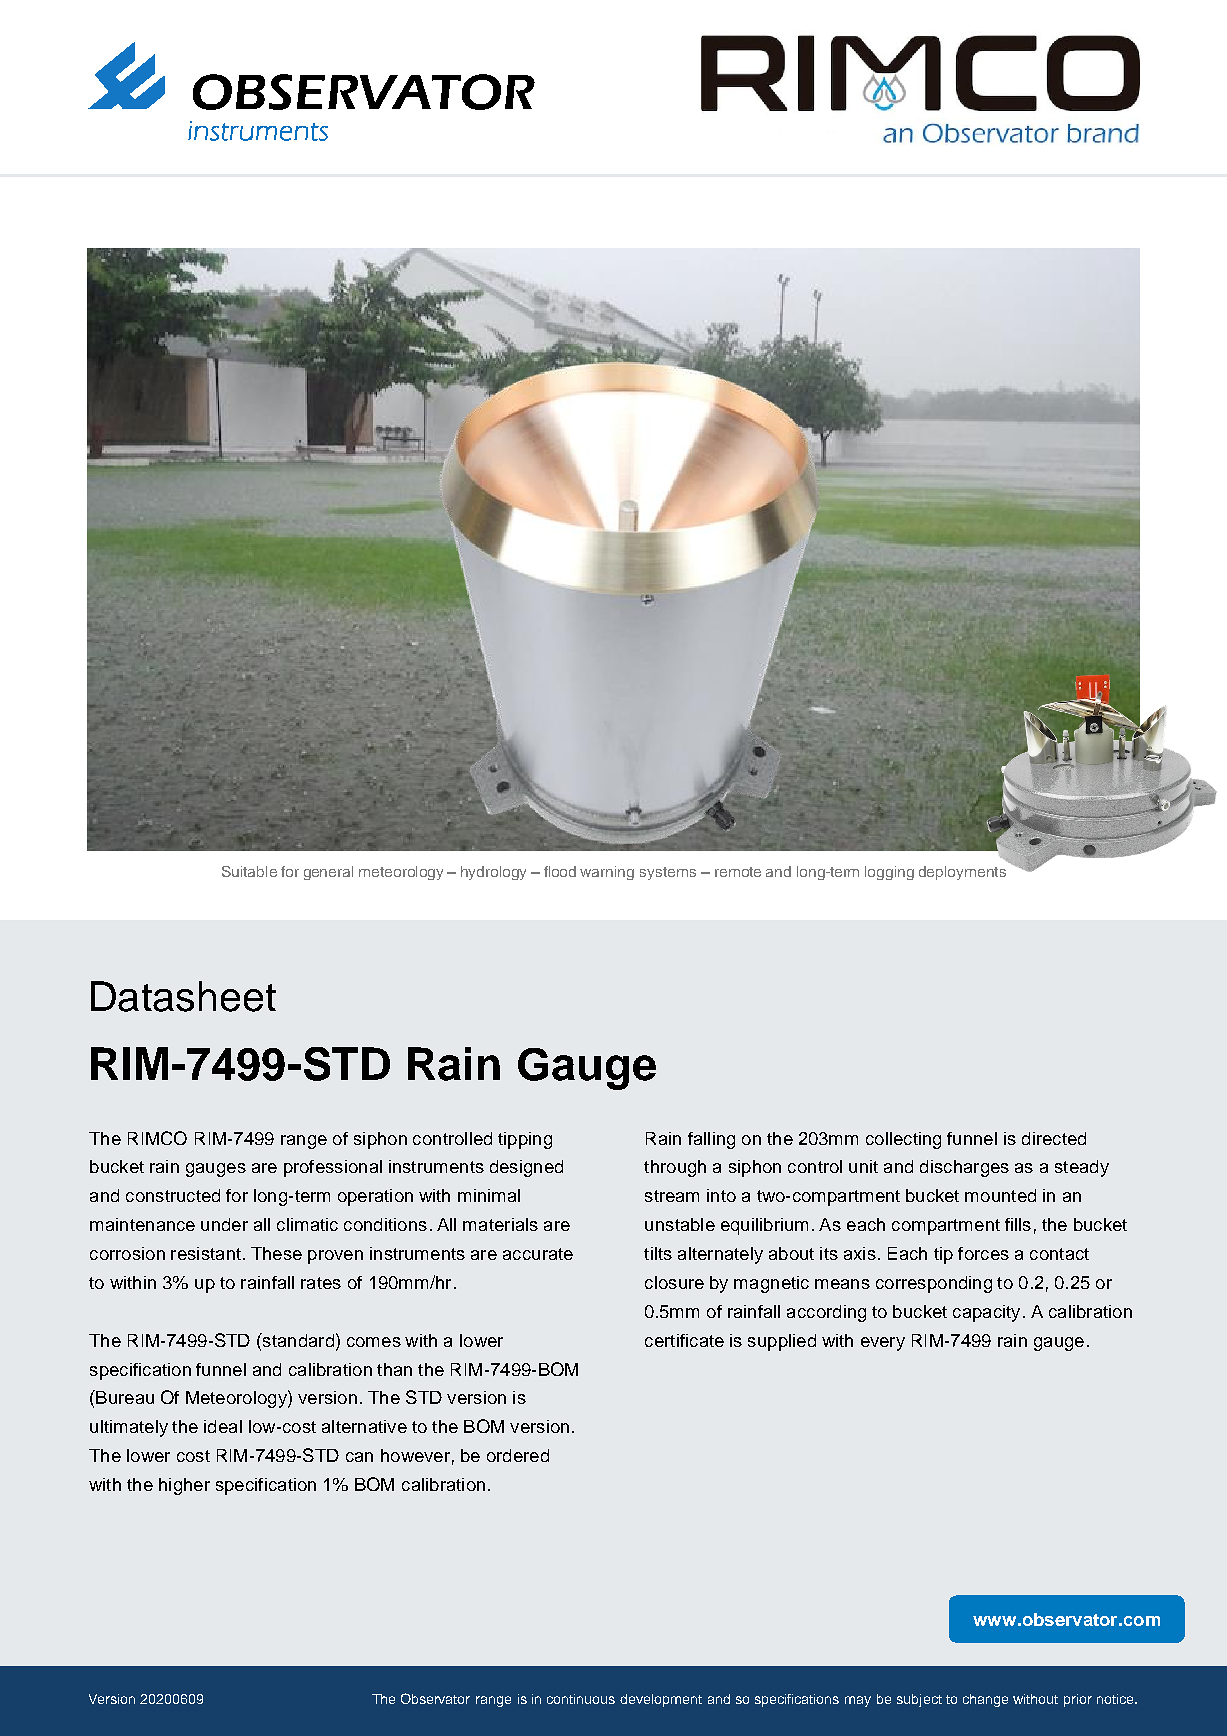 The width and height of the page is (1227, 1736). What do you see at coordinates (581, 1699) in the page?
I see `continuous` at bounding box center [581, 1699].
